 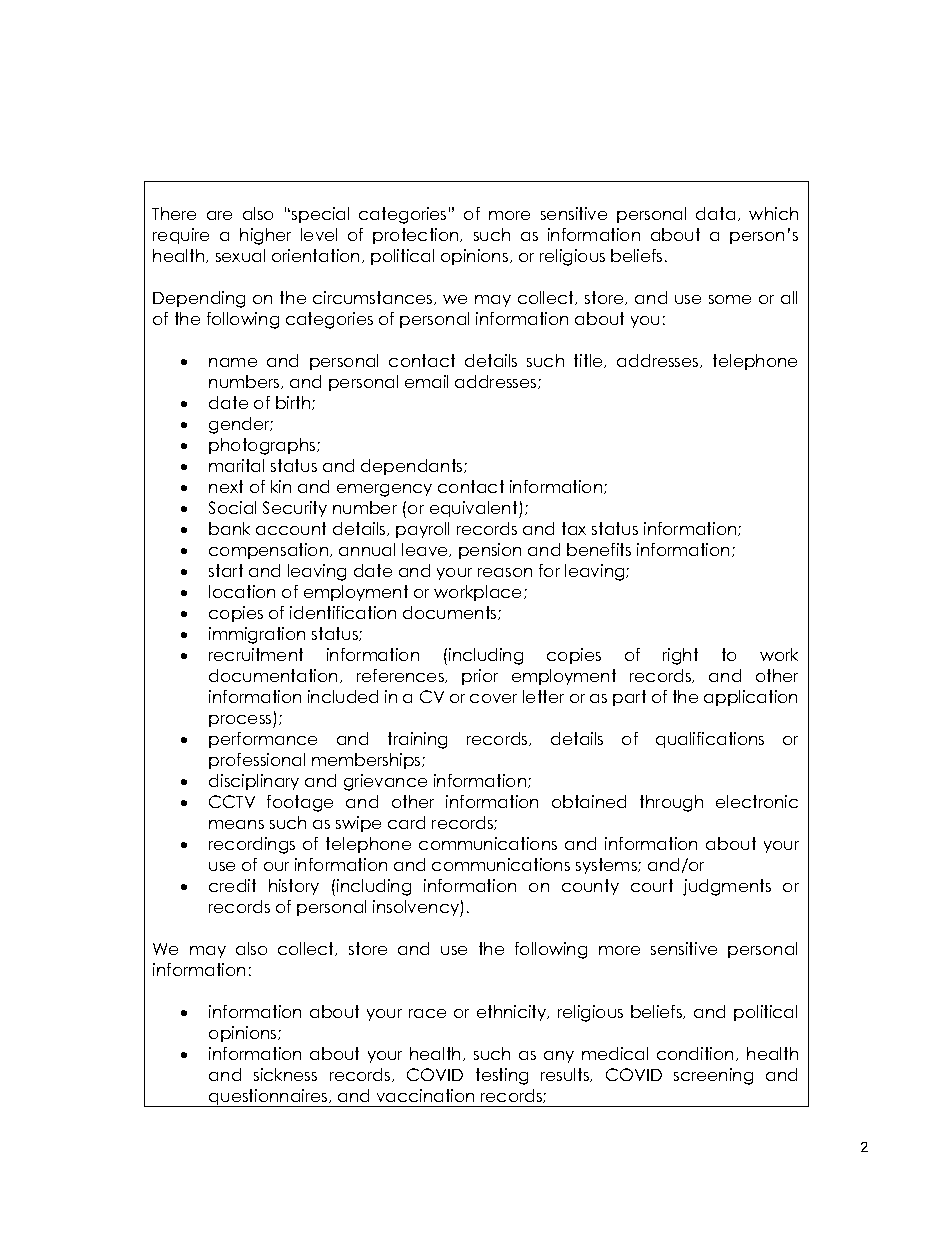 I want to click on performance, so click(x=263, y=740).
